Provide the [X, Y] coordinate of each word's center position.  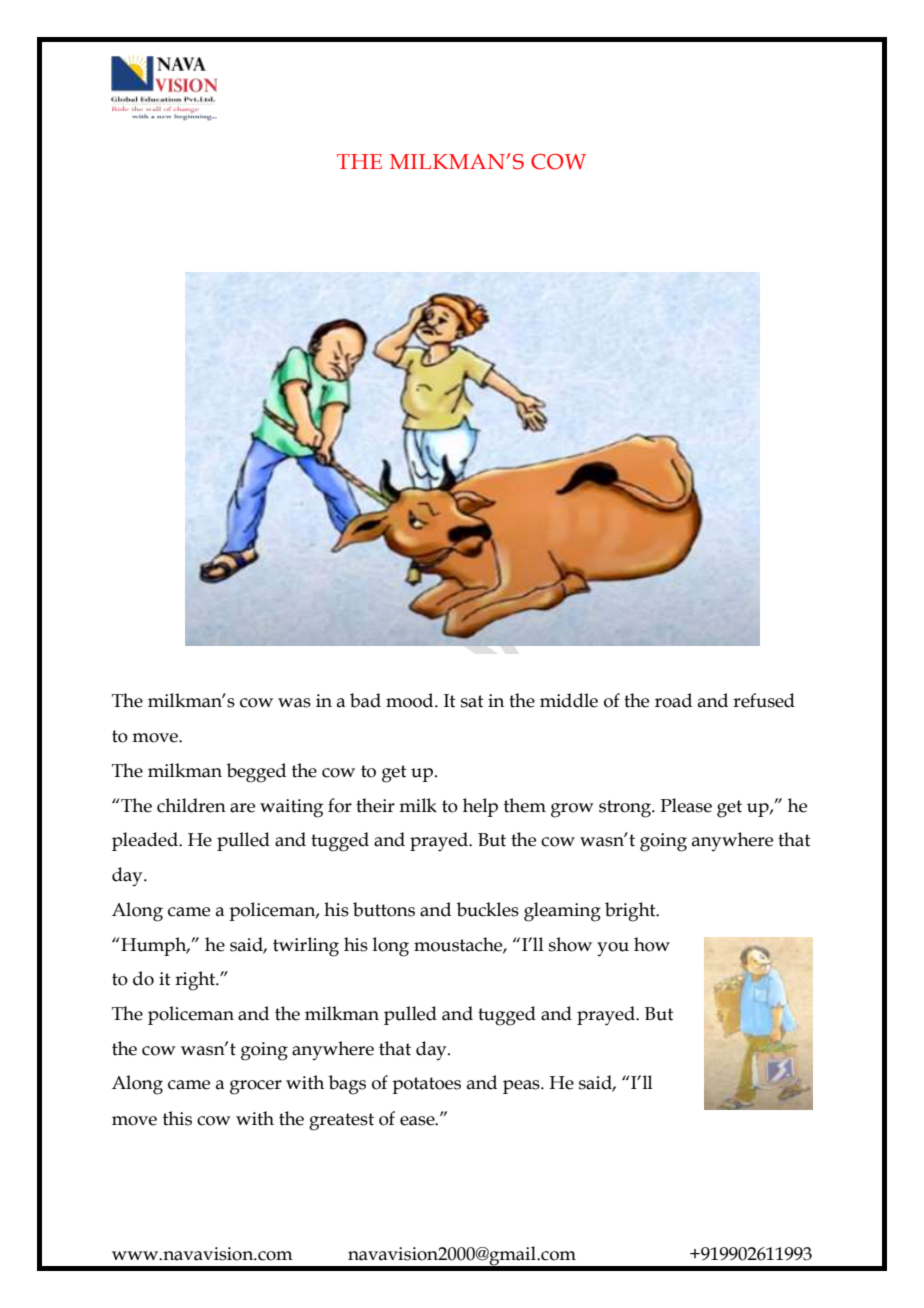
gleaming [562, 912]
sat [472, 701]
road [673, 700]
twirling [306, 947]
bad [365, 700]
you [613, 949]
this [177, 1118]
